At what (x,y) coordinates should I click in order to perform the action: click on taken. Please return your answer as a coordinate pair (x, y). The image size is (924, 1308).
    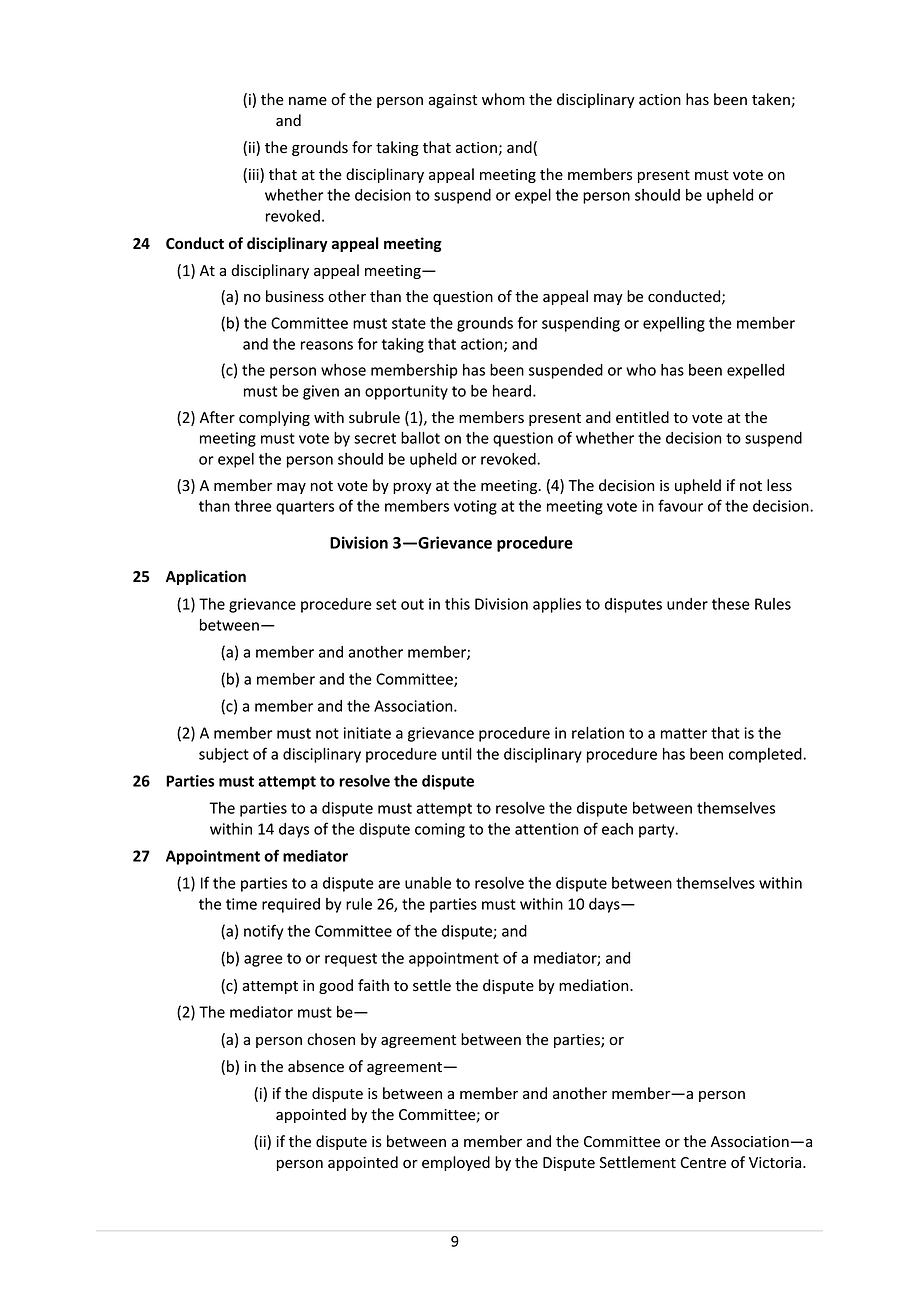
    Looking at the image, I should click on (771, 99).
